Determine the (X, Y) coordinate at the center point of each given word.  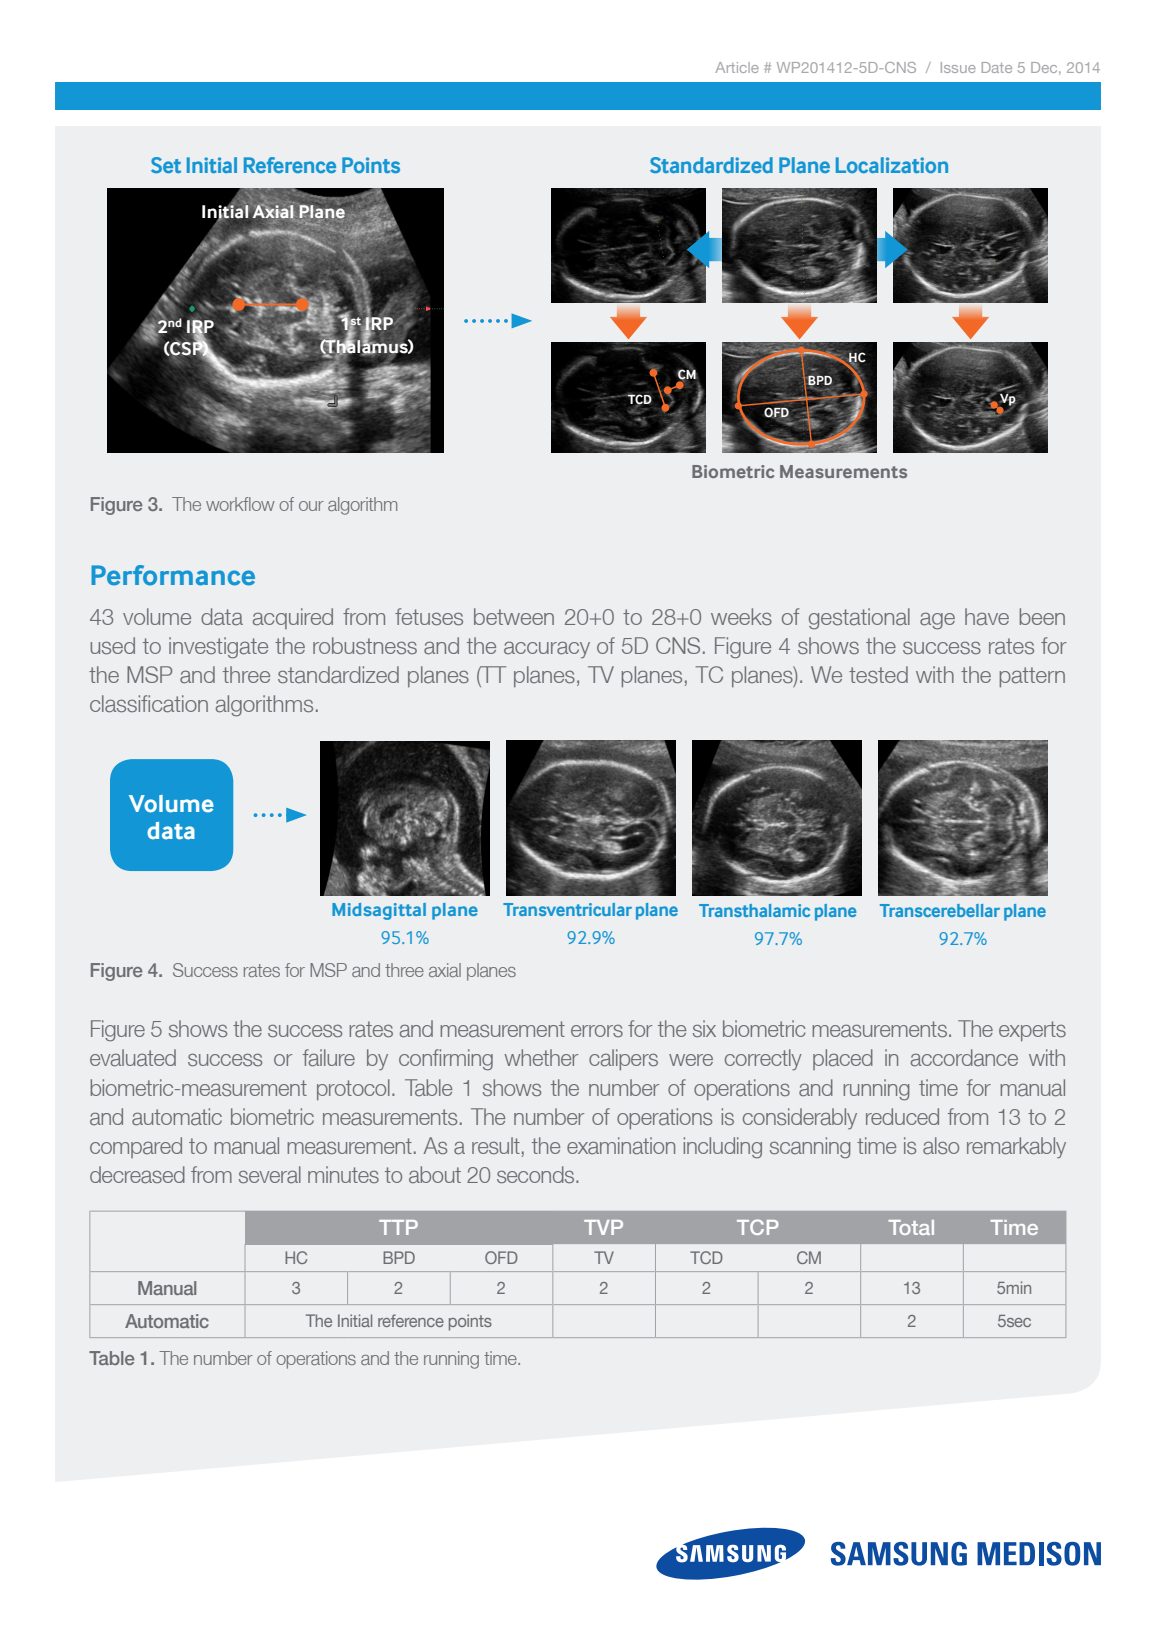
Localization (892, 165)
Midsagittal (379, 911)
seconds (537, 1174)
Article (737, 67)
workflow (240, 504)
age (937, 620)
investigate (218, 647)
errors (597, 1031)
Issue (958, 67)
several (270, 1174)
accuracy (547, 649)
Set (166, 165)
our (311, 506)
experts (1032, 1031)
